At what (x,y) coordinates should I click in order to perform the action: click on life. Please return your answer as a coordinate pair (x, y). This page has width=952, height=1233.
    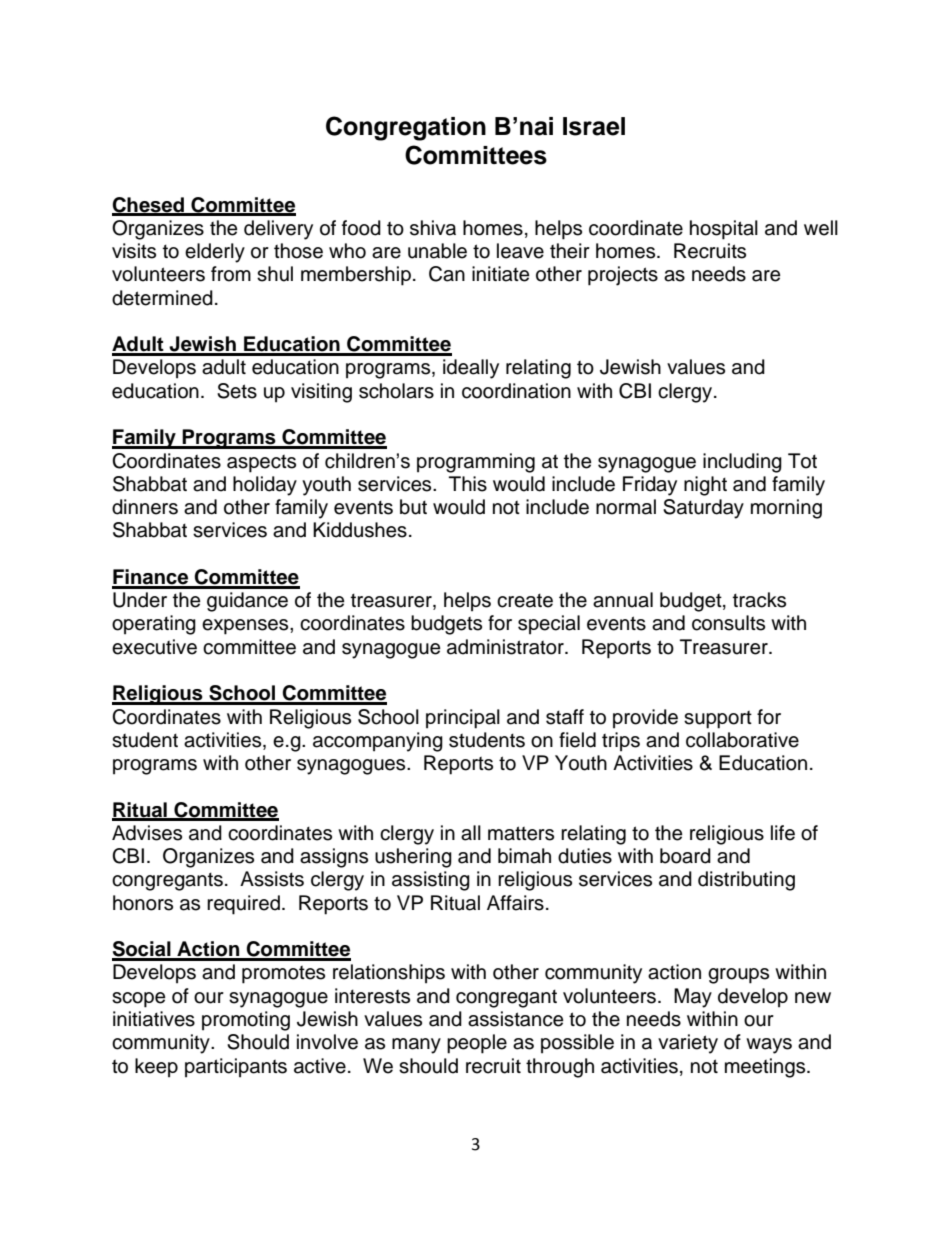
    Looking at the image, I should click on (783, 833).
